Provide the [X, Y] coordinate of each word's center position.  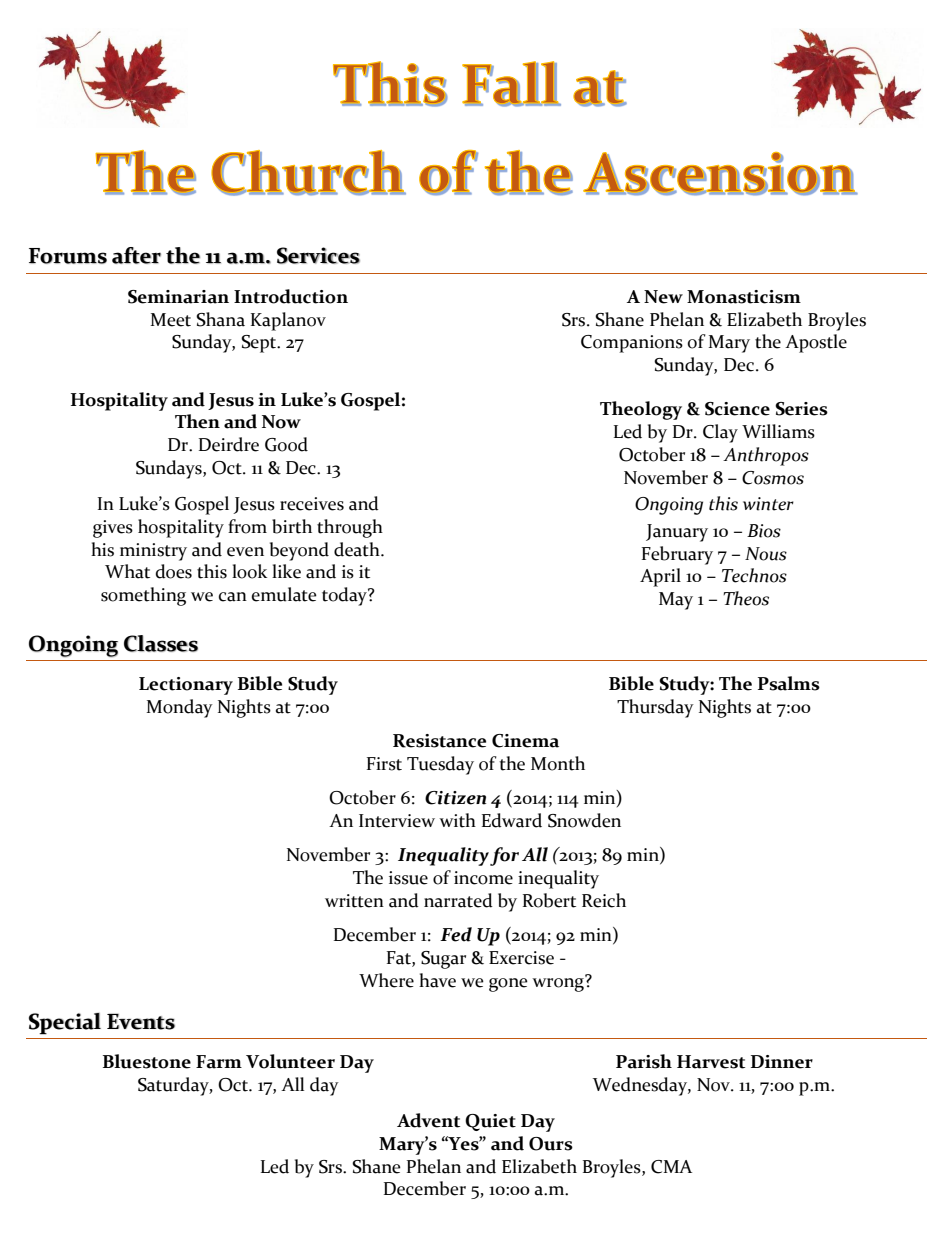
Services [318, 255]
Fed [456, 934]
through [350, 528]
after [136, 255]
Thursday [655, 708]
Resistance [439, 741]
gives [113, 529]
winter [768, 504]
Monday [180, 708]
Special [65, 1024]
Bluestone [147, 1061]
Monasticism [744, 297]
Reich [604, 900]
